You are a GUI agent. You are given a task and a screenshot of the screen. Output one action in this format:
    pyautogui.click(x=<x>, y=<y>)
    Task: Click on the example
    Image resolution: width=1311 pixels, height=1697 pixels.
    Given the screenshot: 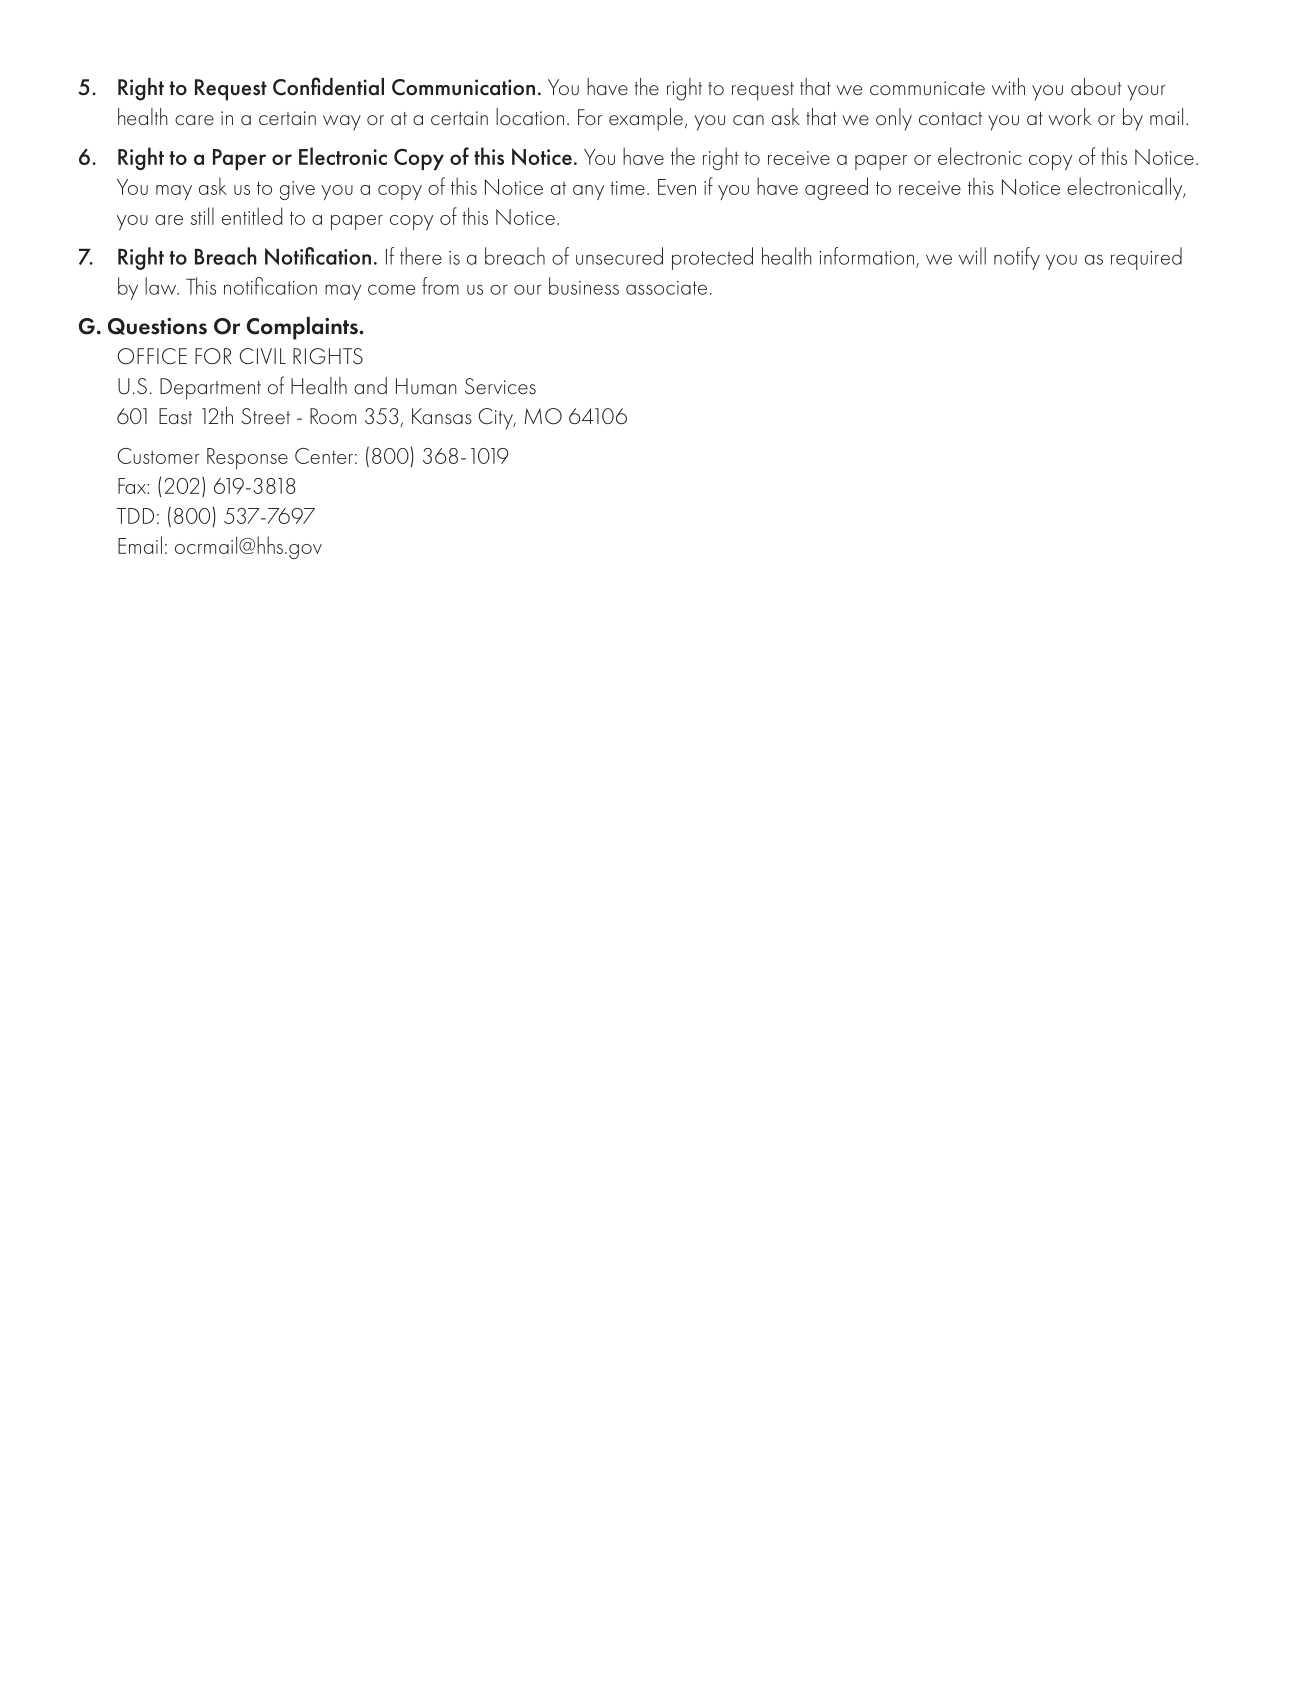 What is the action you would take?
    pyautogui.click(x=646, y=119)
